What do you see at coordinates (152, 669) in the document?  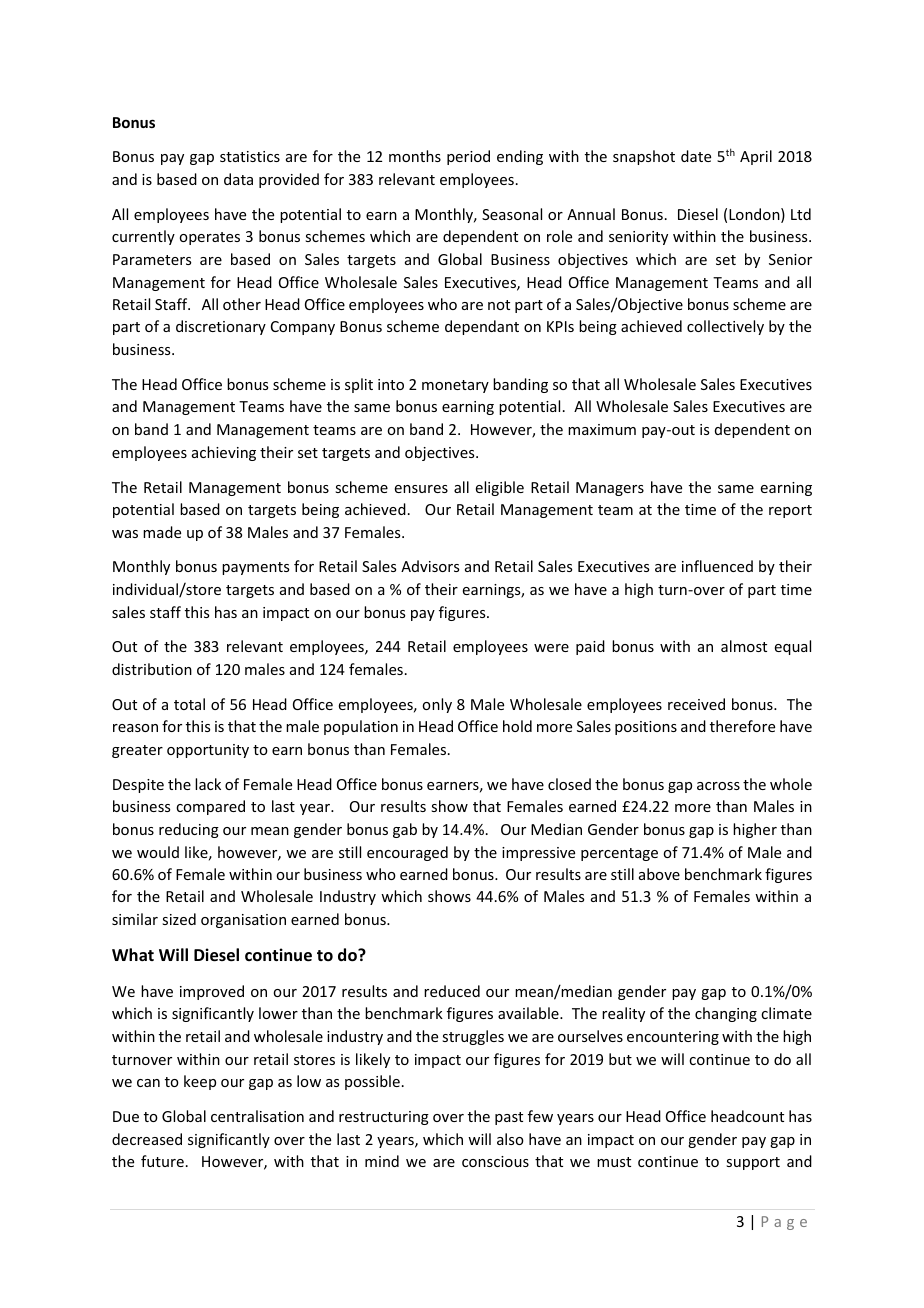 I see `distribution` at bounding box center [152, 669].
